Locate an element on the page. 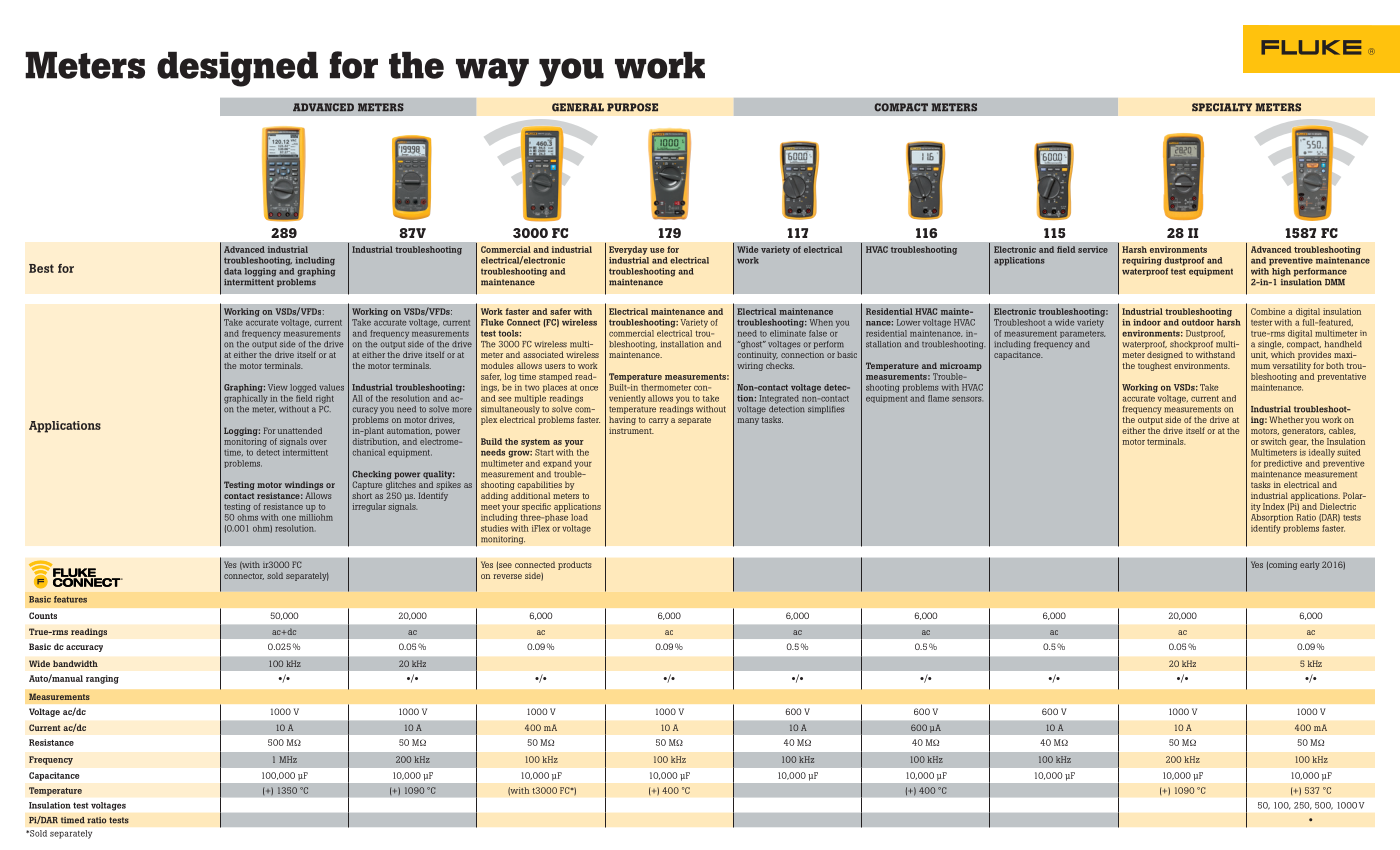 This page has height=850, width=1400. SPECIALTY is located at coordinates (1222, 107).
